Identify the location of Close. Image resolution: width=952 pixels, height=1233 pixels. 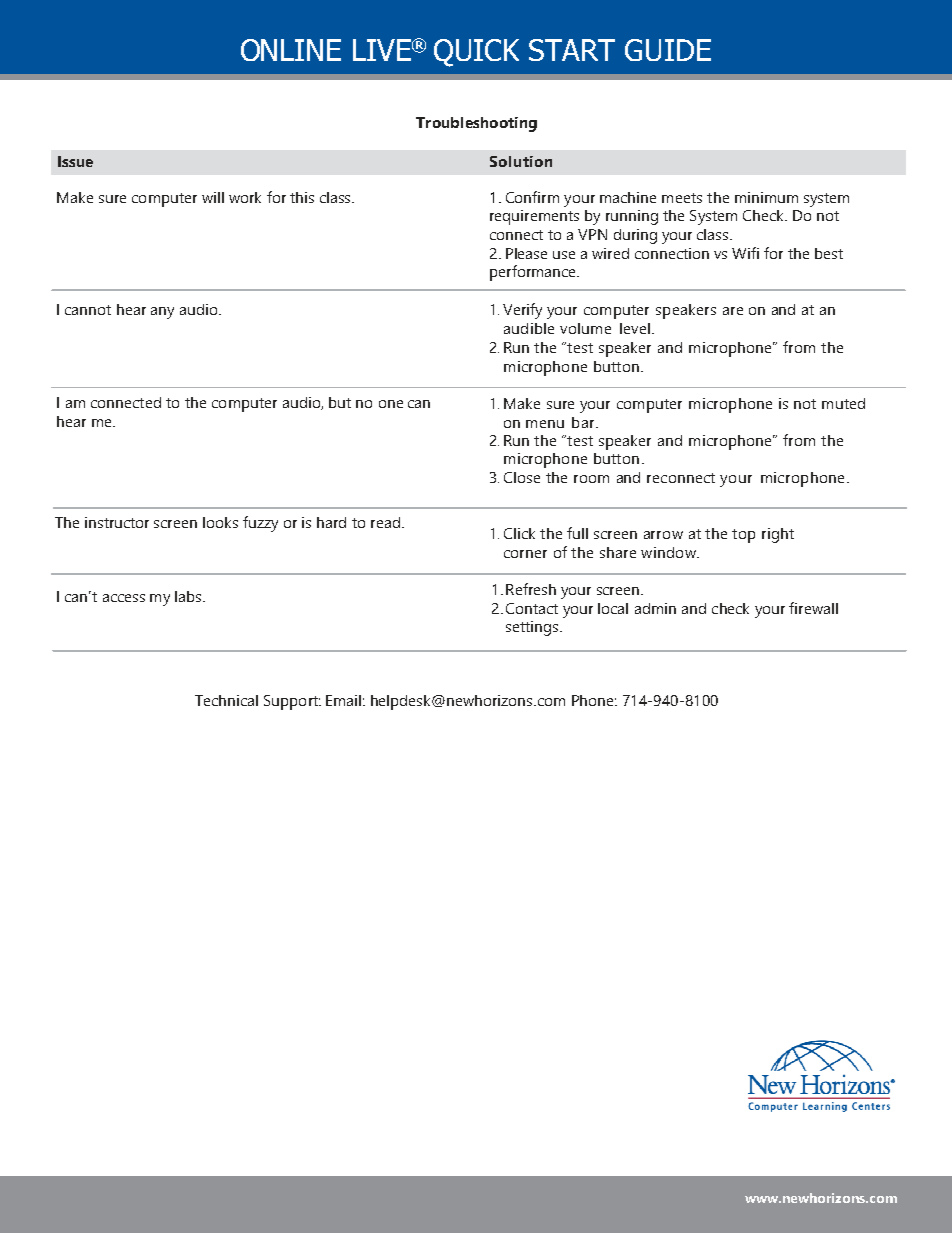
(522, 477).
